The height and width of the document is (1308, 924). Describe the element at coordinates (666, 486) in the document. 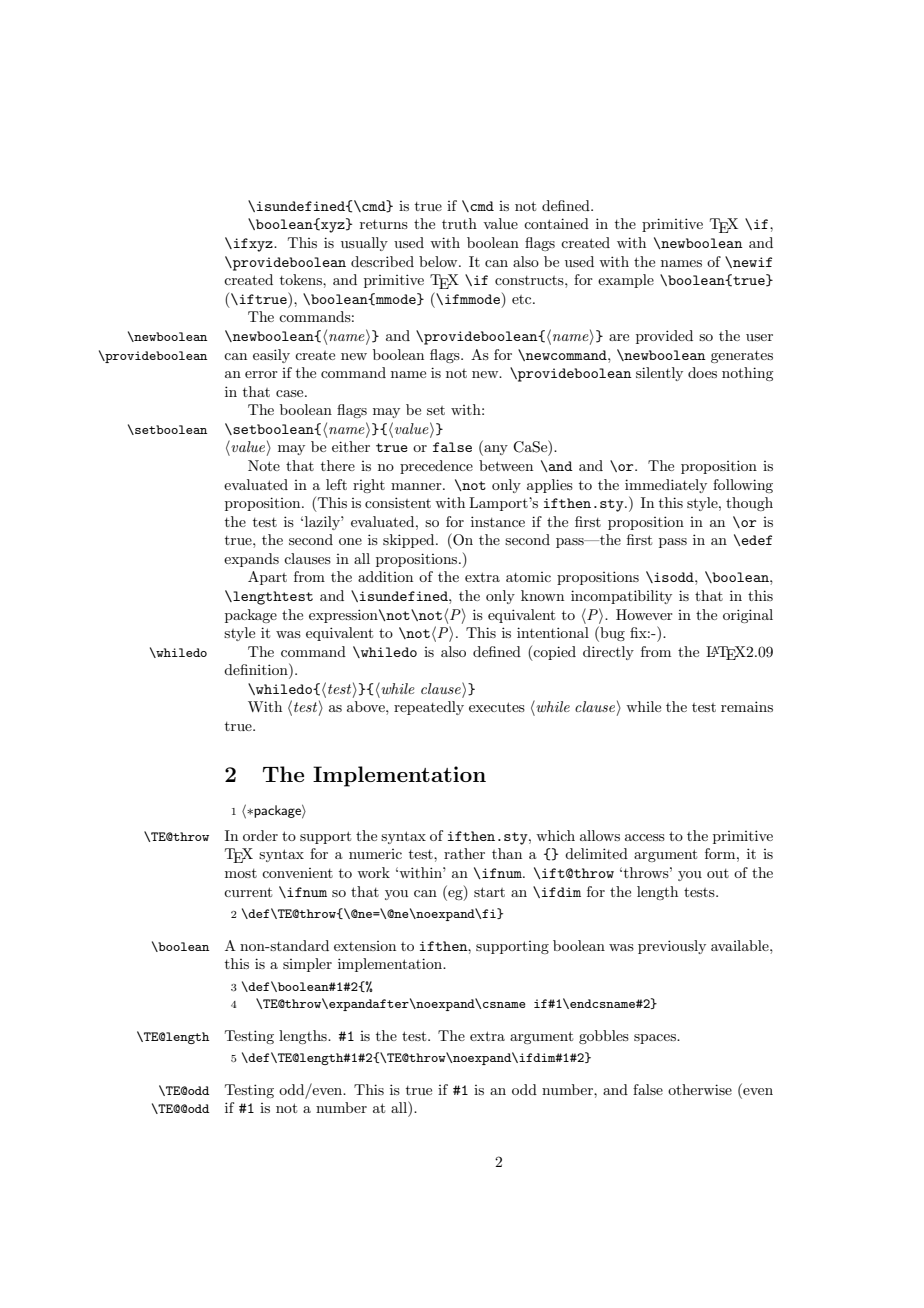

I see `immediately` at that location.
